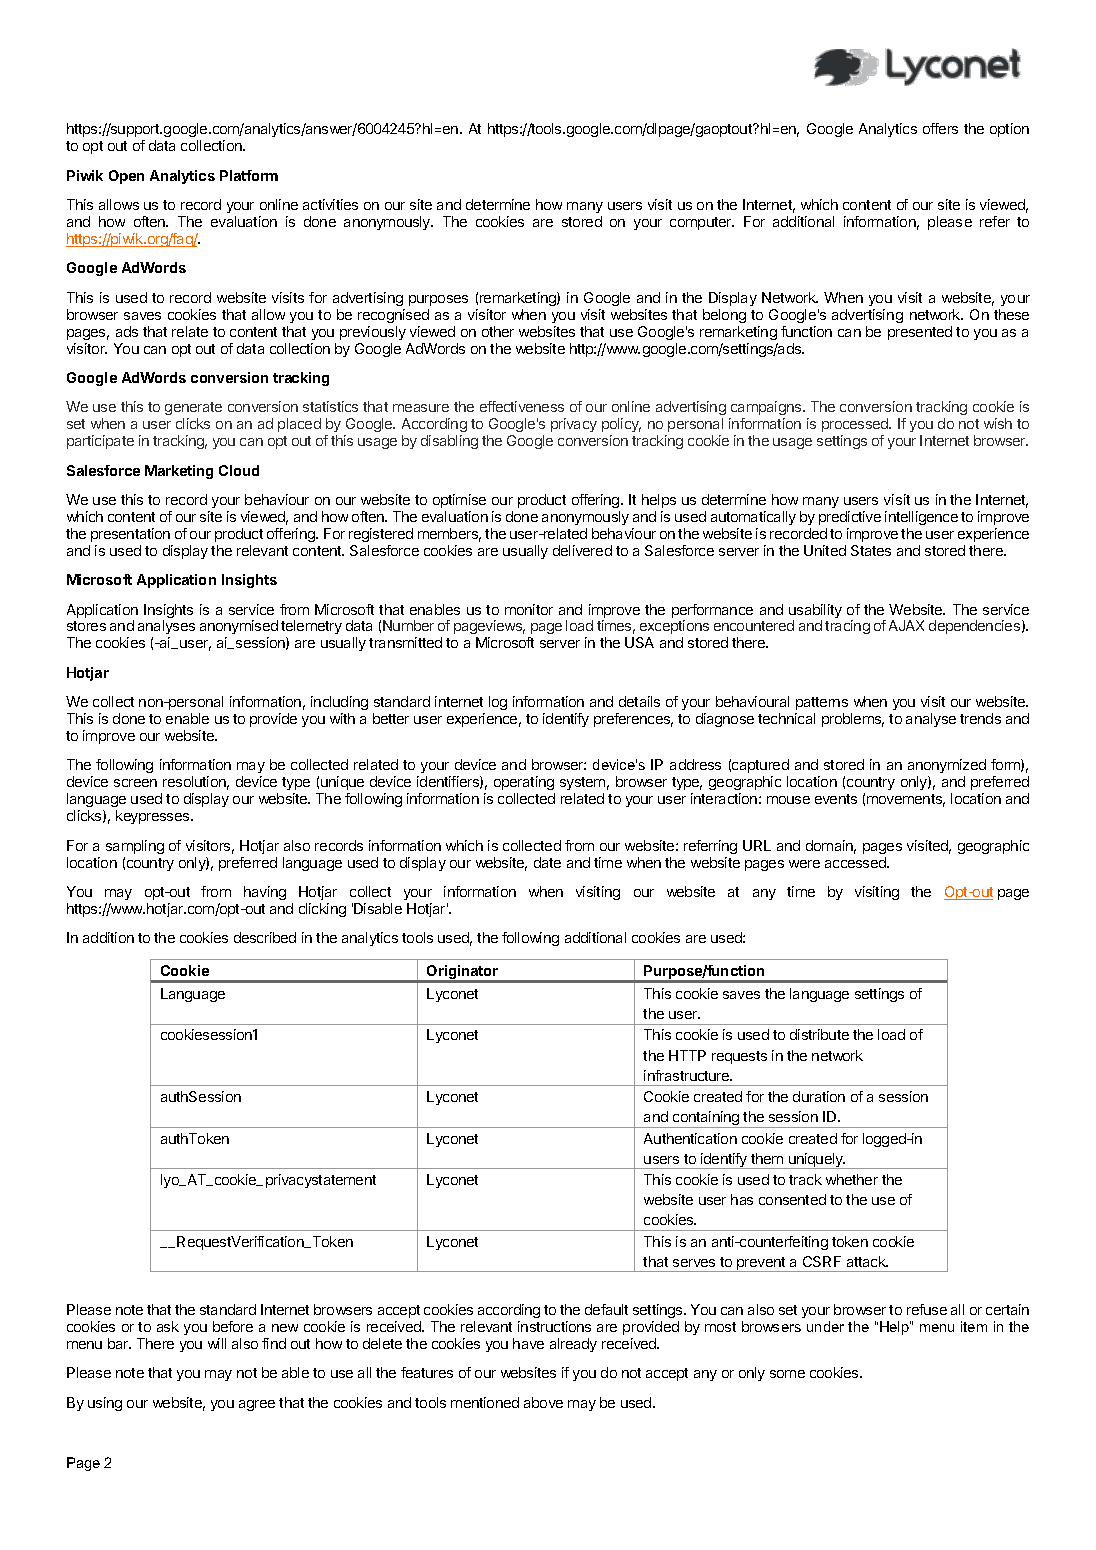 Image resolution: width=1096 pixels, height=1550 pixels. Describe the element at coordinates (702, 223) in the screenshot. I see `computer` at that location.
